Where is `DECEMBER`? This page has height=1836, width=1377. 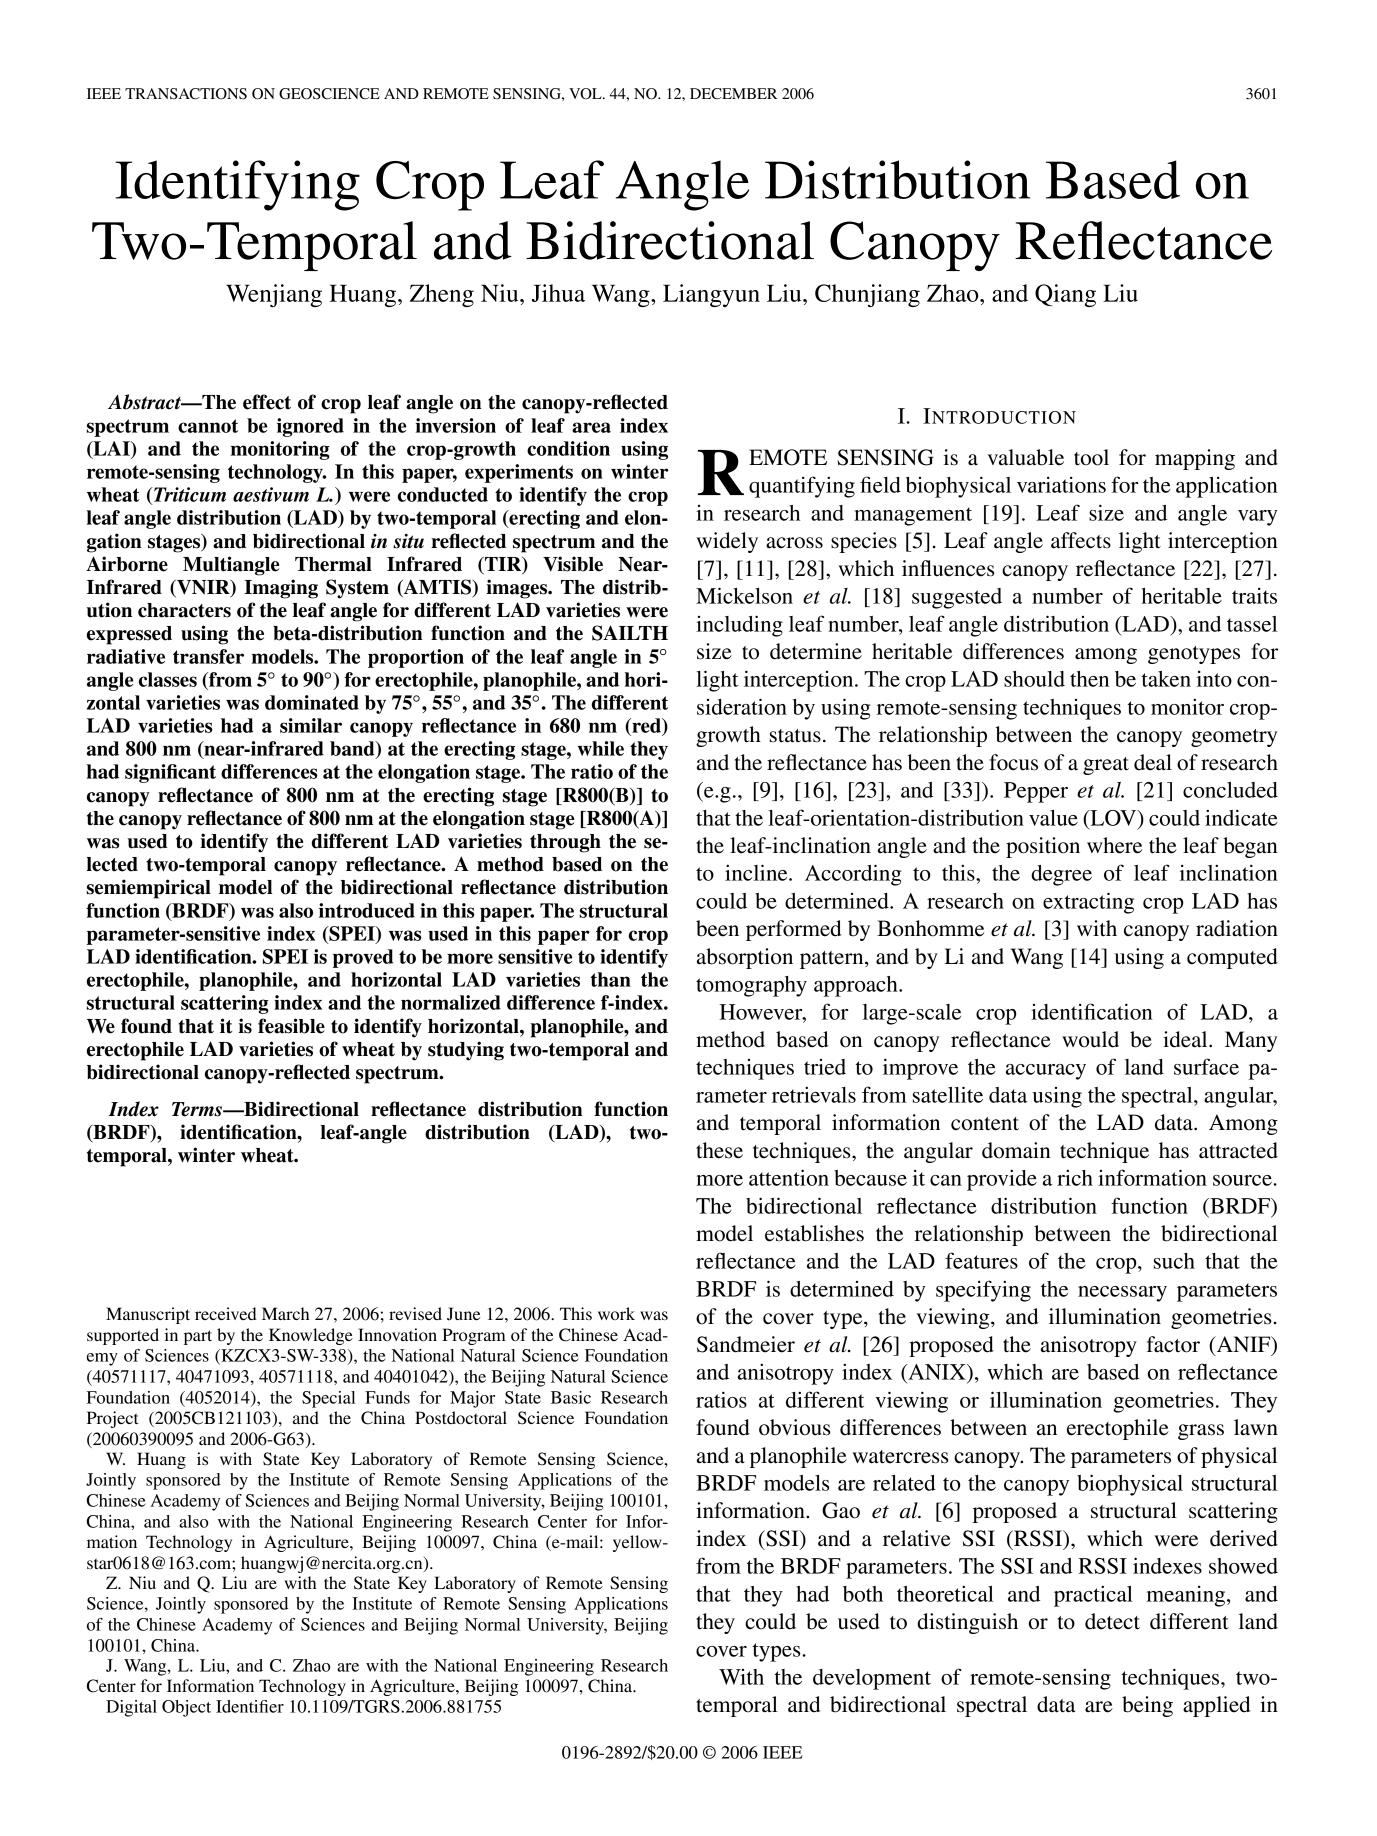
DECEMBER is located at coordinates (733, 94).
